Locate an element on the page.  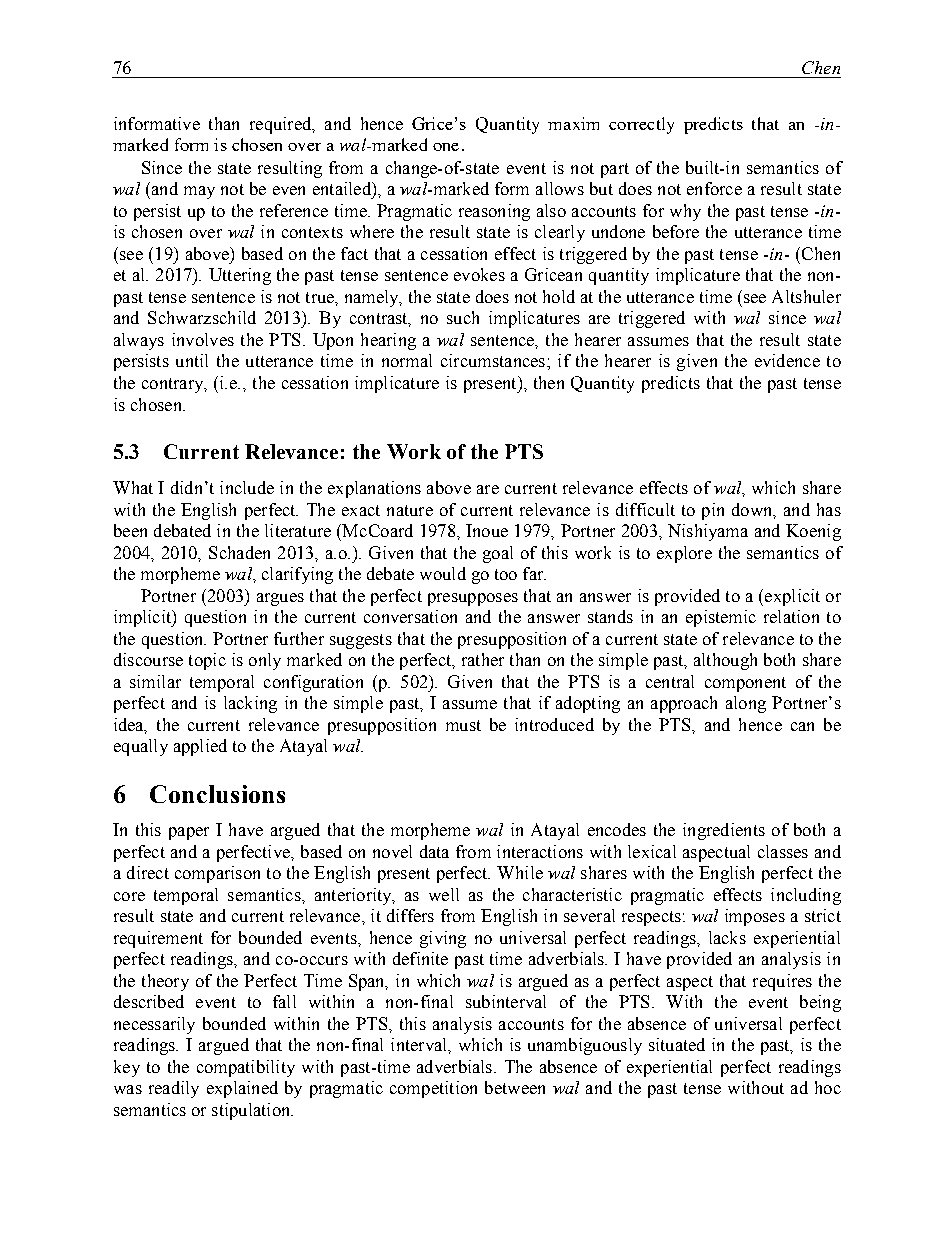
may is located at coordinates (199, 192).
